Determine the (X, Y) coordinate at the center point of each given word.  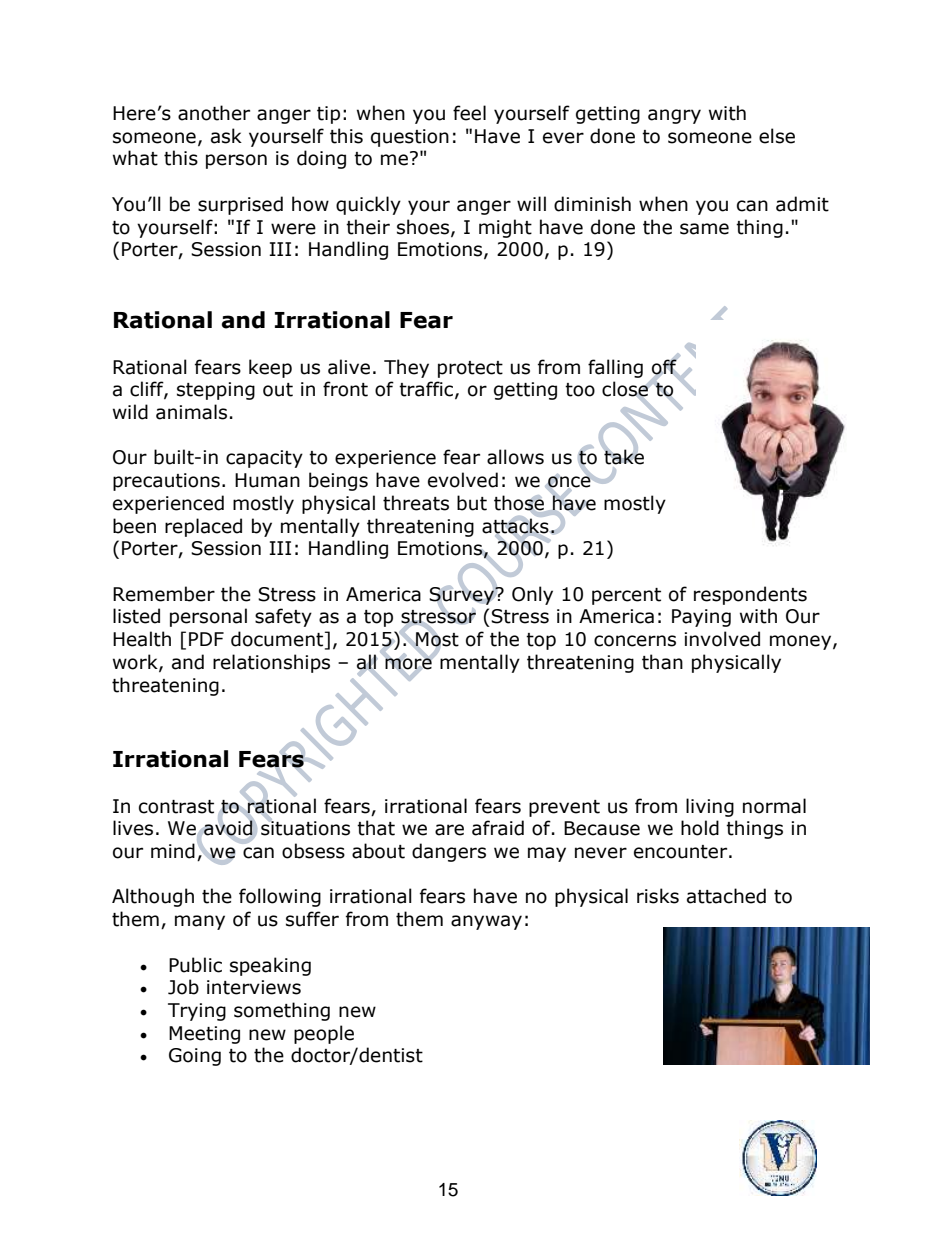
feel (469, 113)
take (623, 456)
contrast (176, 807)
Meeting (204, 1035)
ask (226, 136)
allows (515, 457)
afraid (498, 828)
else (777, 136)
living (710, 807)
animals (191, 412)
